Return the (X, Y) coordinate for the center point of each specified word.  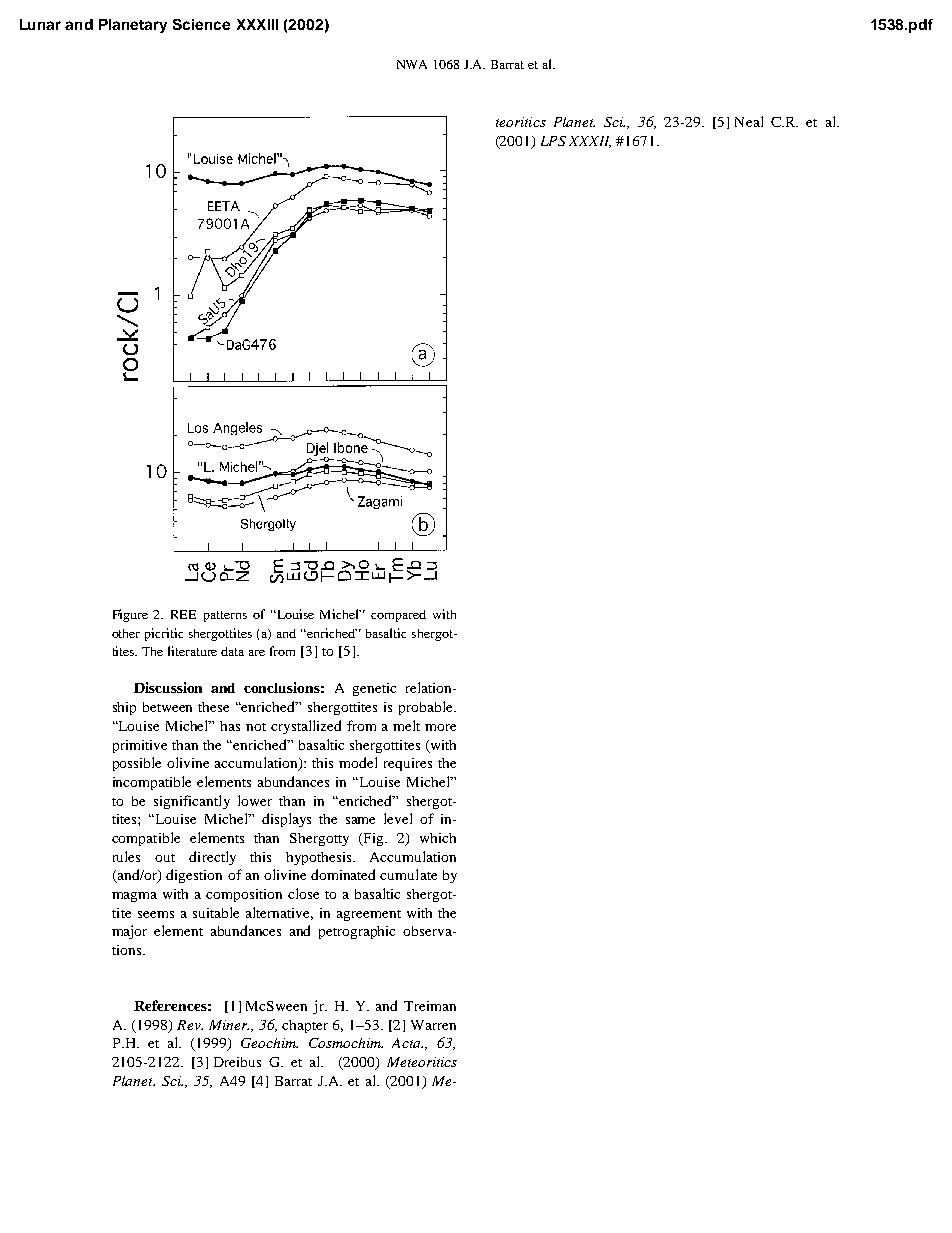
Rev (190, 1025)
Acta (407, 1043)
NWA (412, 64)
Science (201, 24)
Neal (749, 121)
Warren (433, 1025)
